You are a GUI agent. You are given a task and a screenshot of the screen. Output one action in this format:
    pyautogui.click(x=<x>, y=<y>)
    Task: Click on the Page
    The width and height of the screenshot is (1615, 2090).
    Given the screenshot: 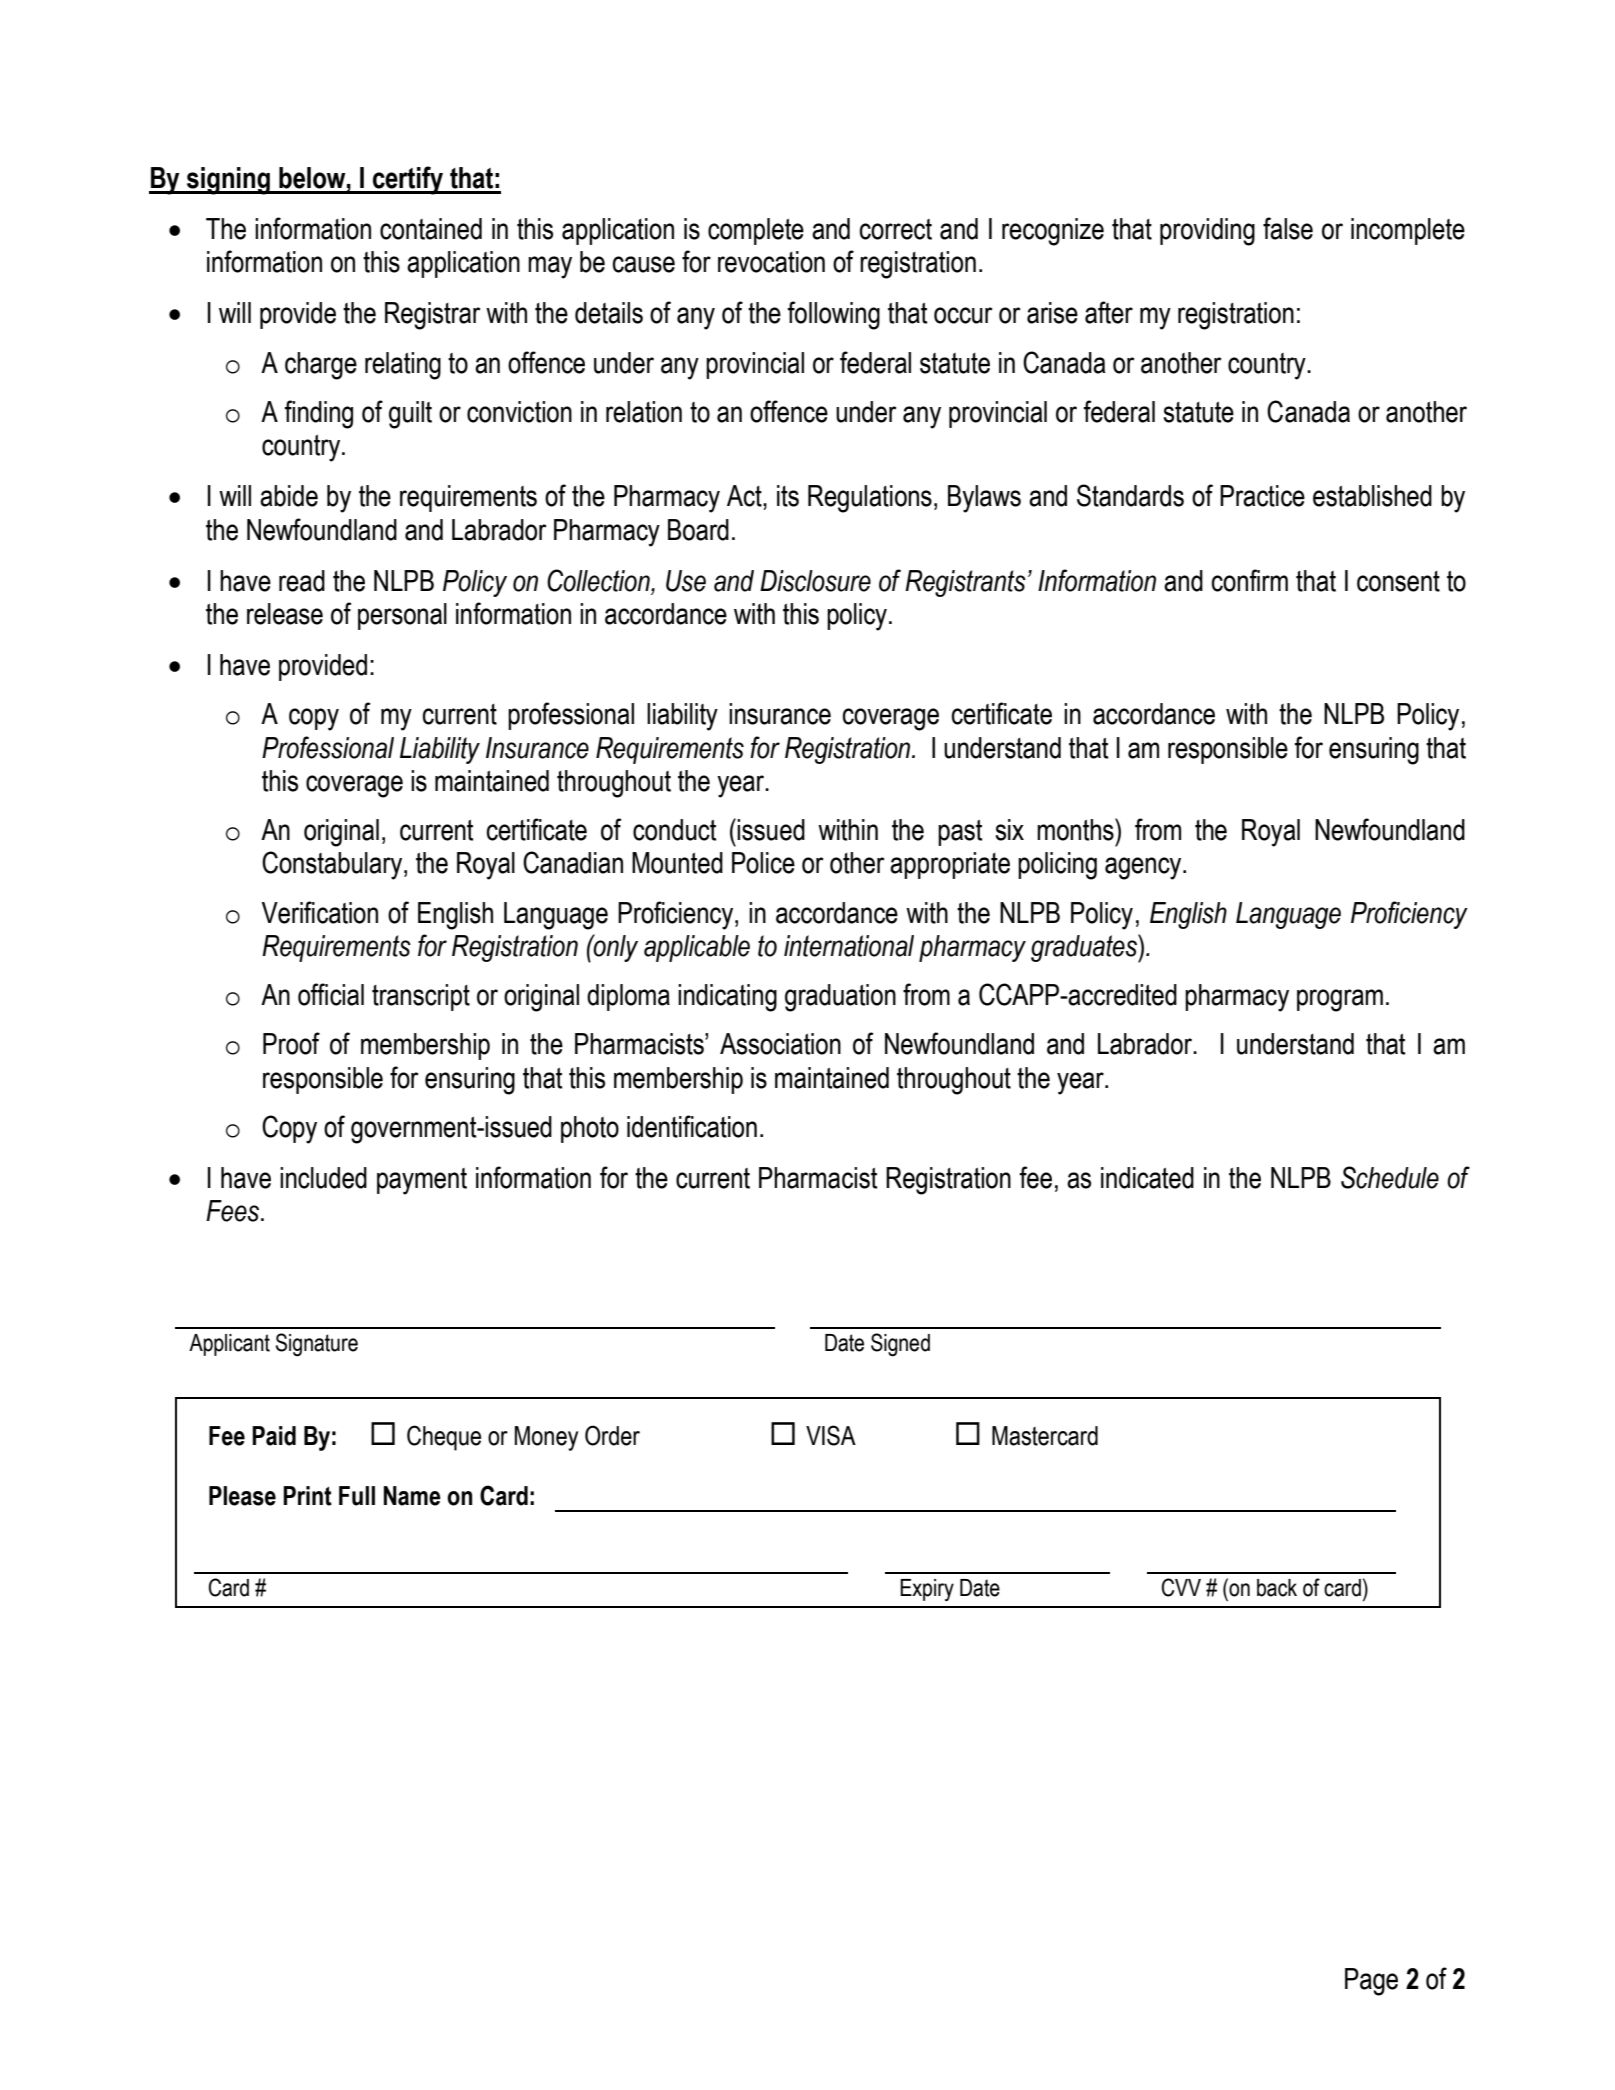 What is the action you would take?
    pyautogui.click(x=1371, y=1982)
